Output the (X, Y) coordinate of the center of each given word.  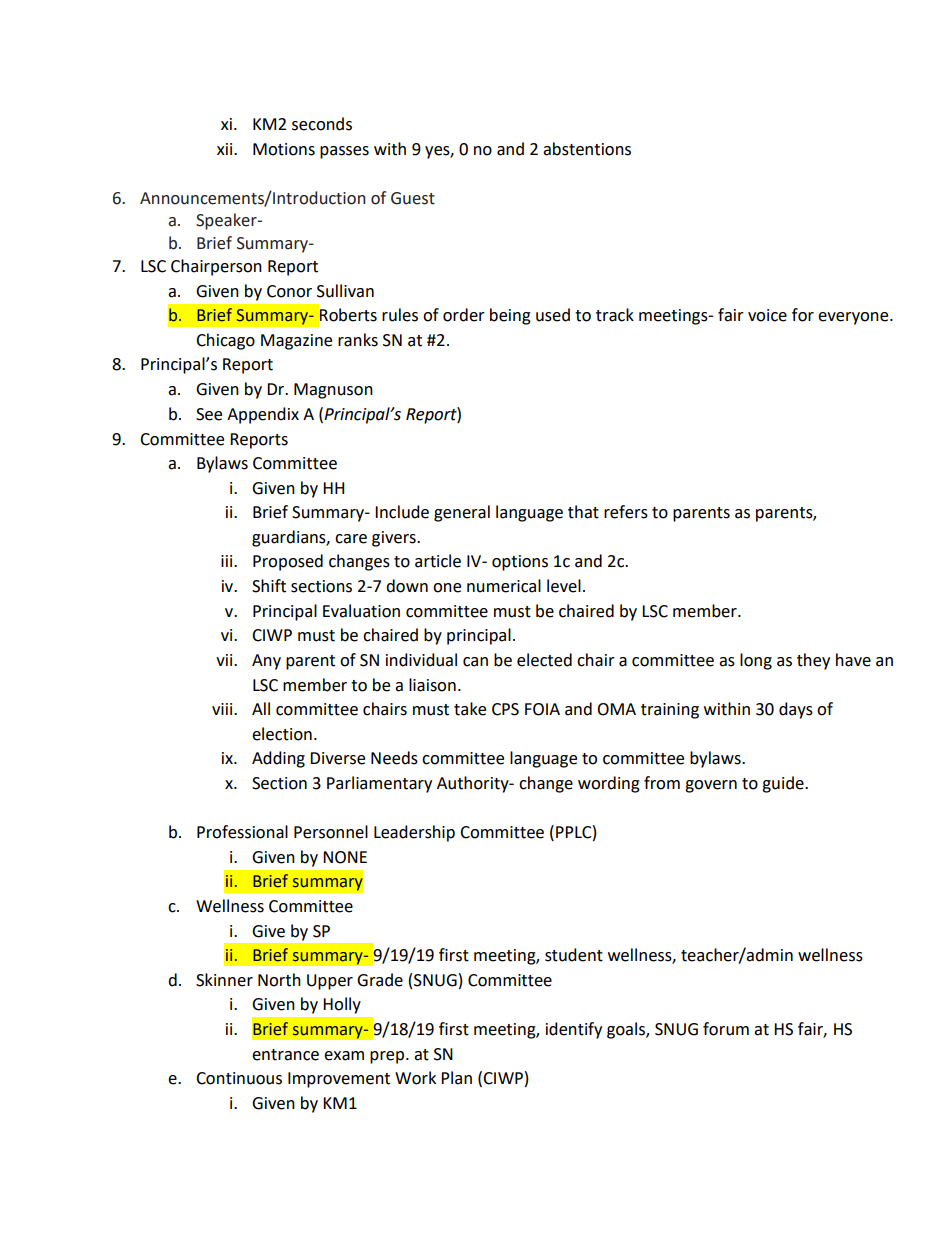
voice (767, 315)
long (756, 661)
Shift (269, 586)
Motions (284, 149)
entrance (285, 1055)
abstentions (587, 149)
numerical (504, 586)
